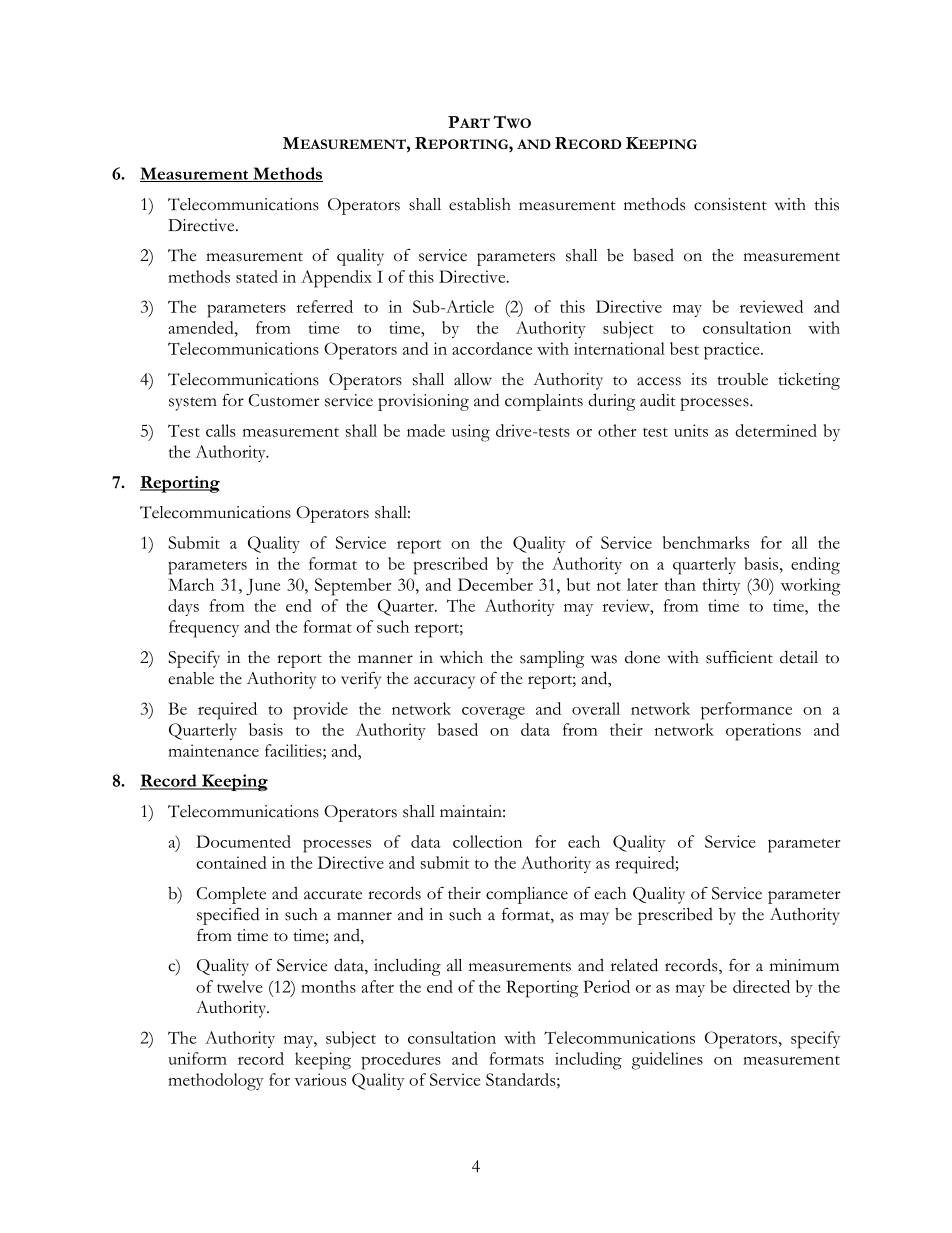  Describe the element at coordinates (480, 204) in the document. I see `establish` at that location.
